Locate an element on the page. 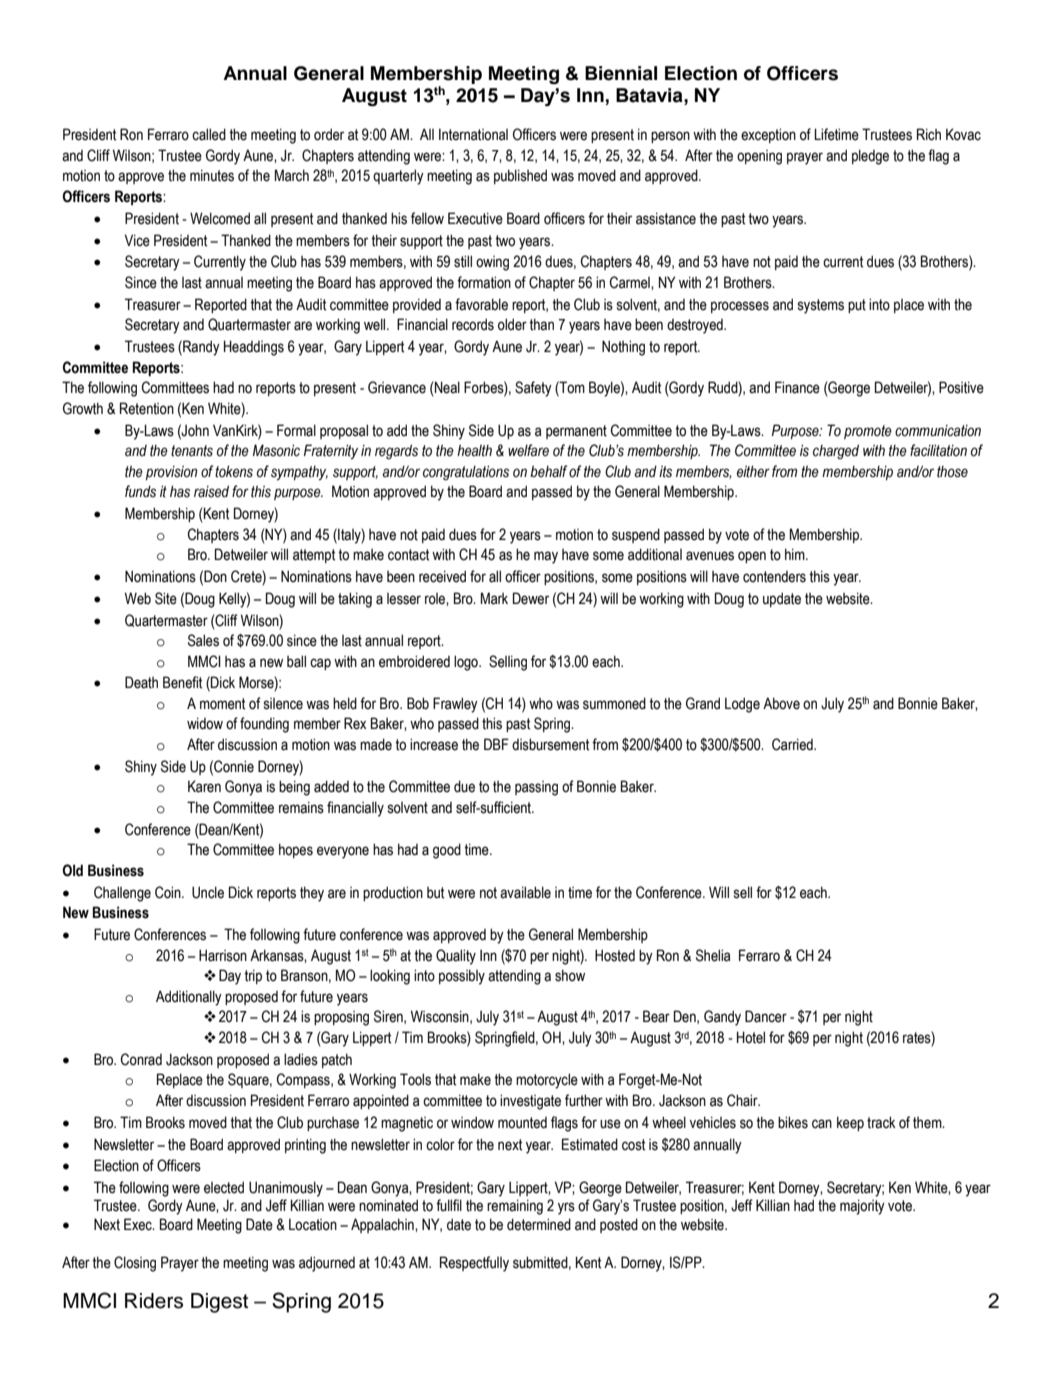 This page has width=1062, height=1375. pledge is located at coordinates (870, 157).
